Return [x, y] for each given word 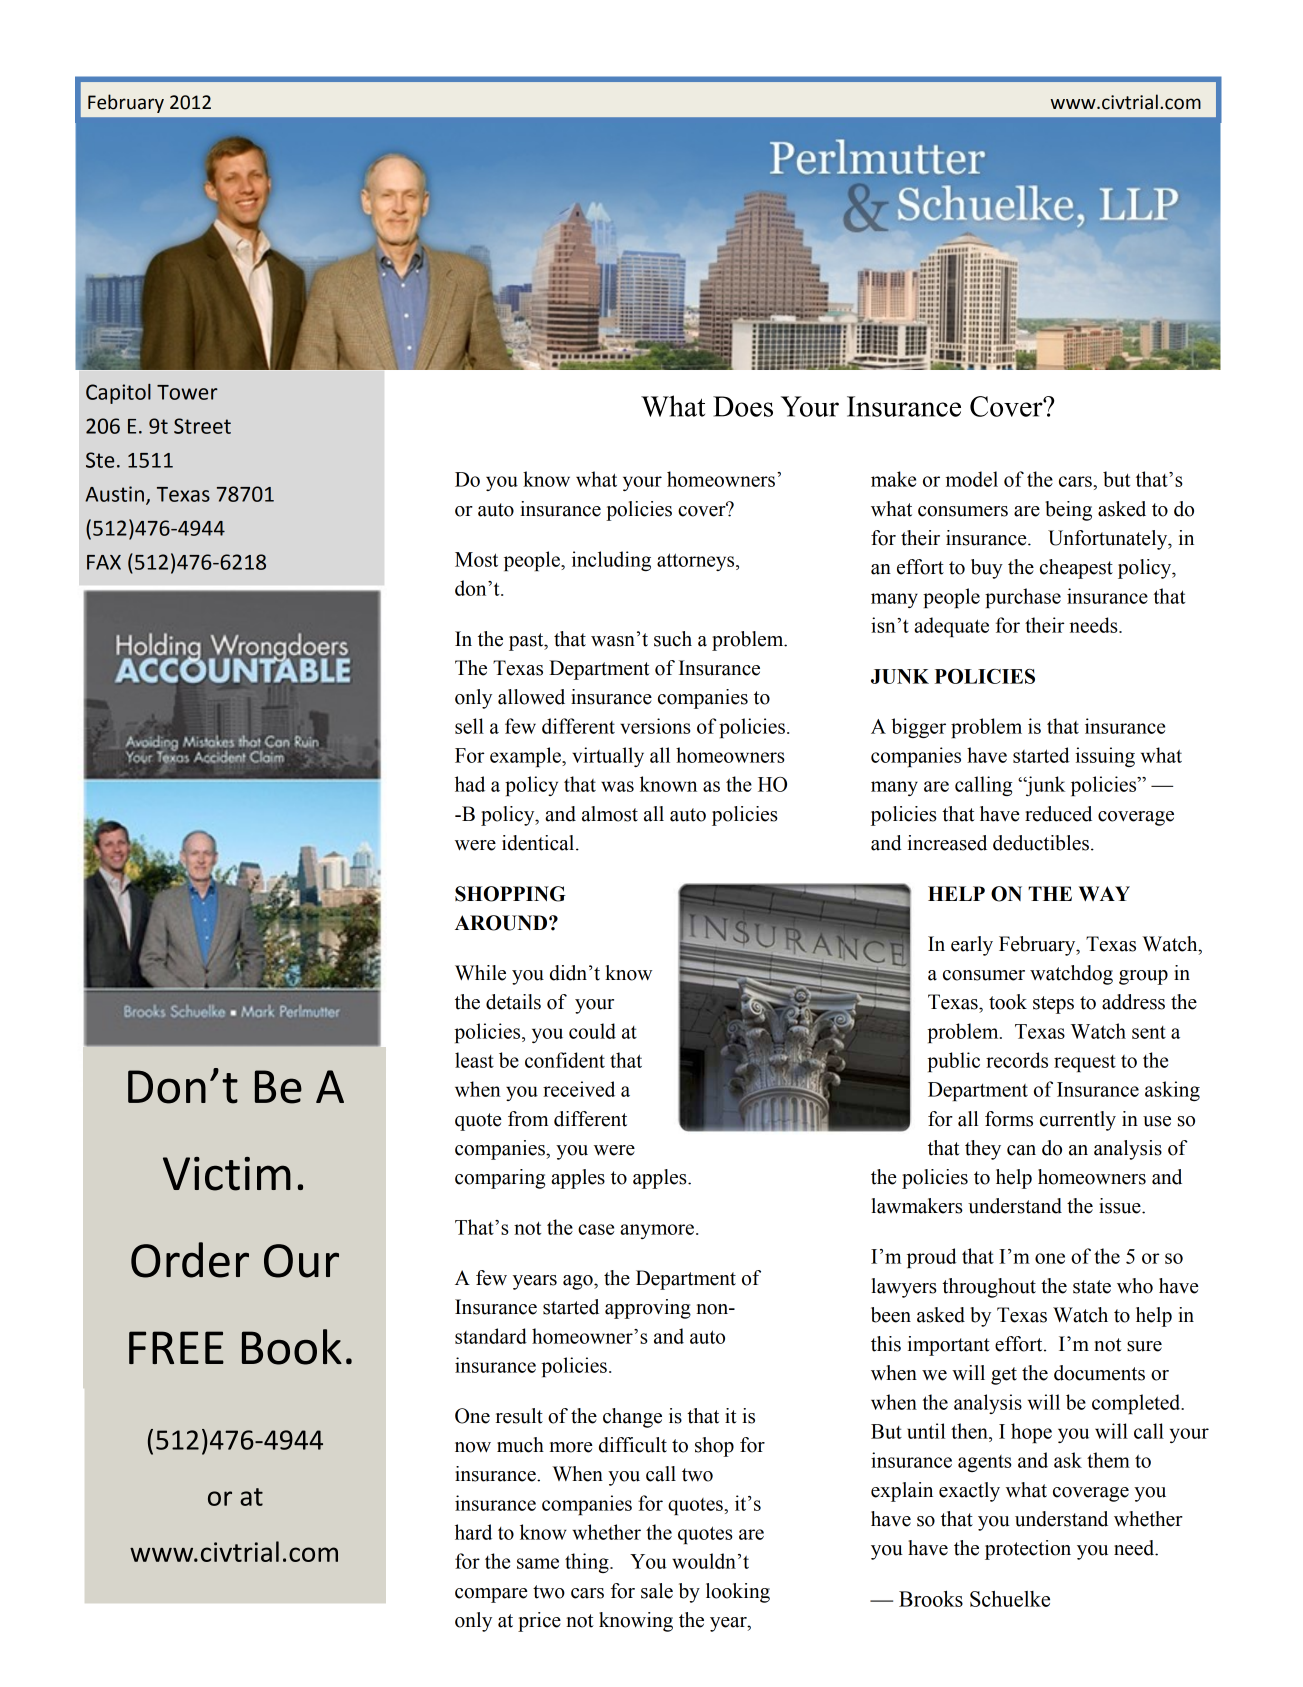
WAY [1104, 893]
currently [1078, 1121]
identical [539, 843]
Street [202, 426]
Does [743, 406]
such [673, 639]
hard [473, 1532]
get [1004, 1376]
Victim [227, 1174]
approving [648, 1309]
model [972, 479]
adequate [951, 627]
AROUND [502, 923]
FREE [176, 1347]
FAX [104, 562]
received [579, 1089]
